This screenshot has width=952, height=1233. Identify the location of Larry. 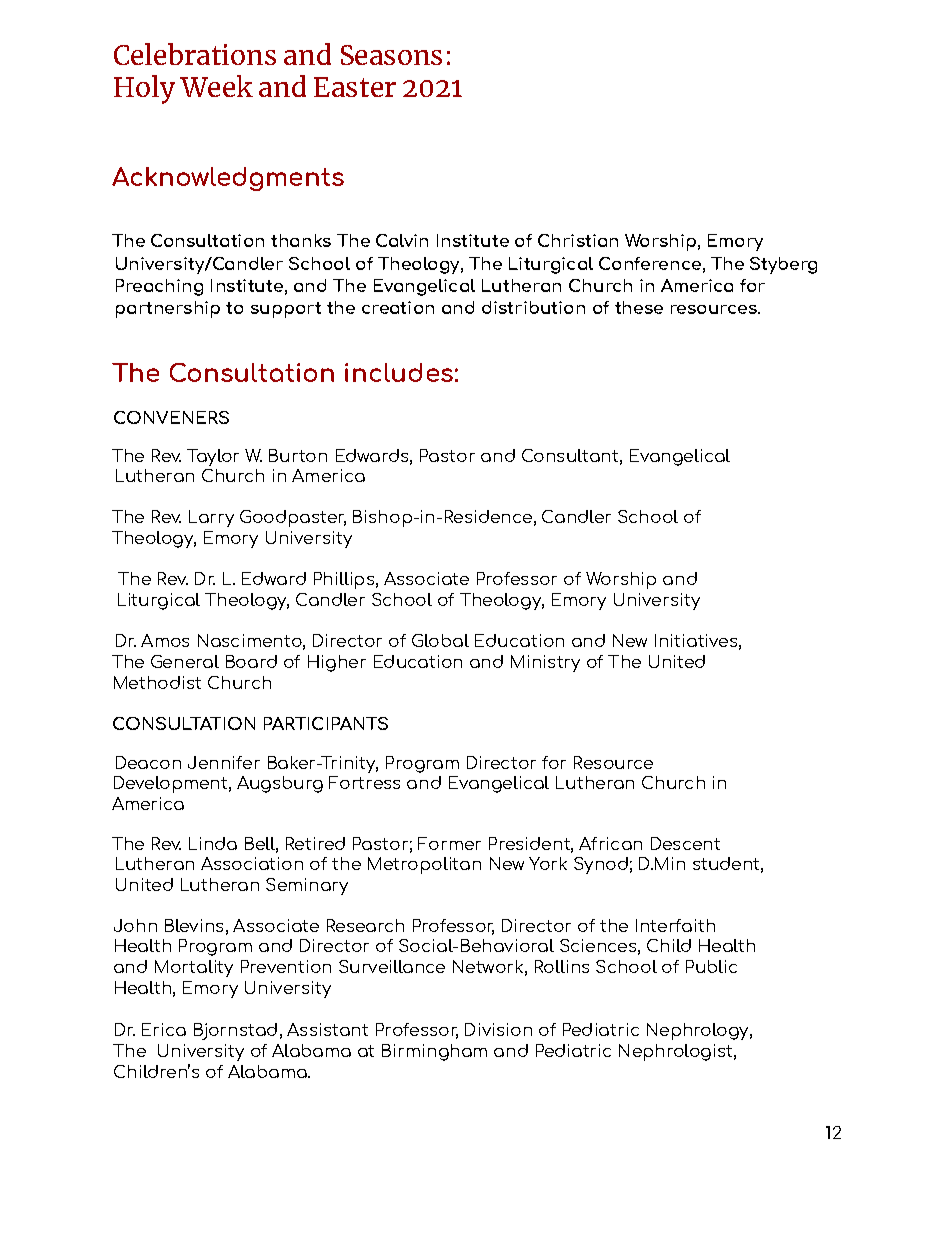
(211, 518).
